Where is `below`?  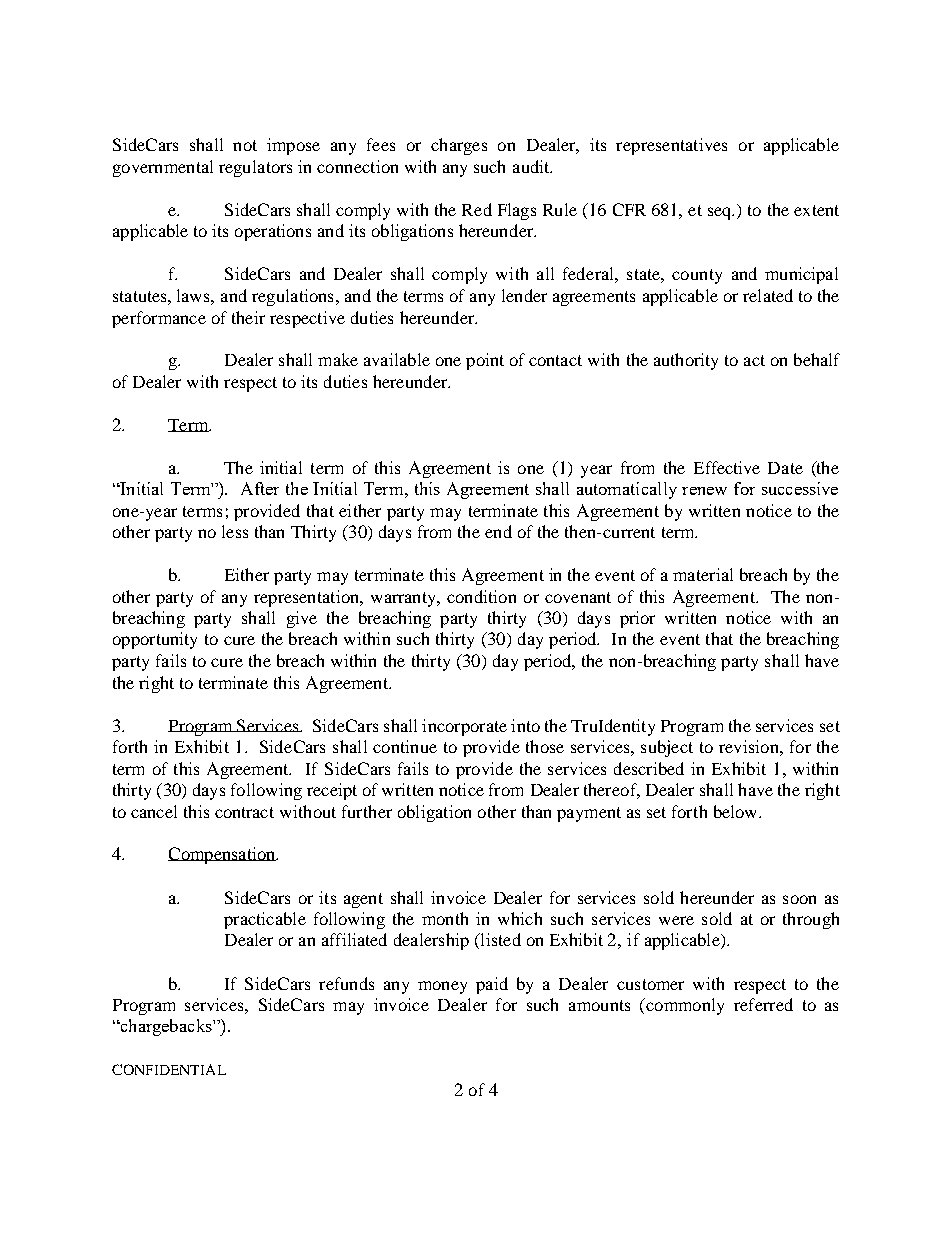
below is located at coordinates (737, 811).
